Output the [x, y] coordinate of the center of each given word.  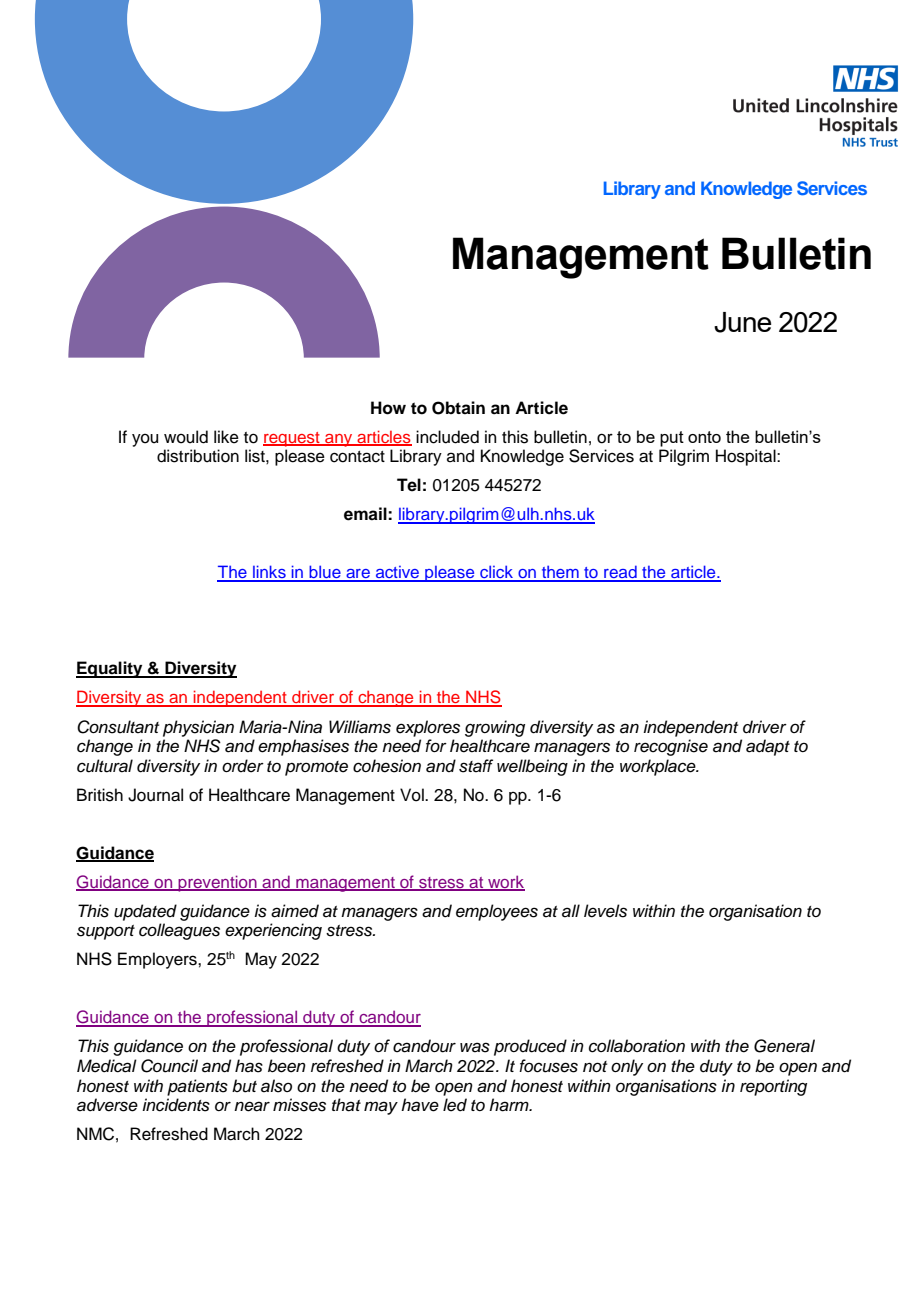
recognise [671, 747]
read [620, 573]
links [269, 573]
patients [197, 1087]
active [398, 573]
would [186, 437]
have [420, 1105]
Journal [155, 795]
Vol [413, 795]
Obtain [458, 408]
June [742, 322]
